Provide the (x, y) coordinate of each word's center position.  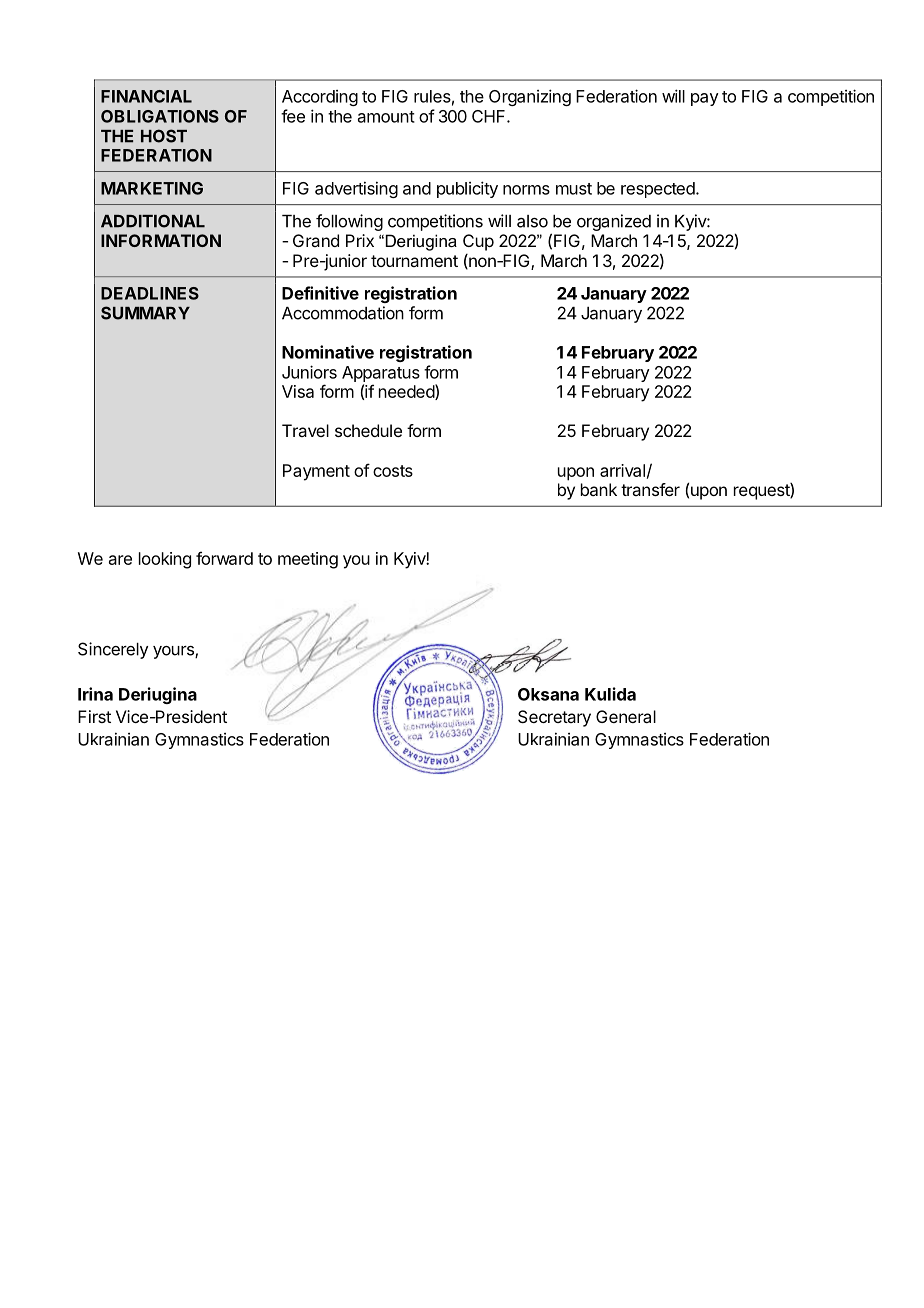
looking (165, 560)
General (626, 716)
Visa (298, 391)
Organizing (530, 97)
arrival (622, 470)
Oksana (548, 694)
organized (614, 222)
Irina (95, 694)
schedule (368, 430)
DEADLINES (150, 293)
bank (599, 489)
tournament (414, 261)
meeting (308, 560)
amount (386, 117)
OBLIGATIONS (160, 116)
